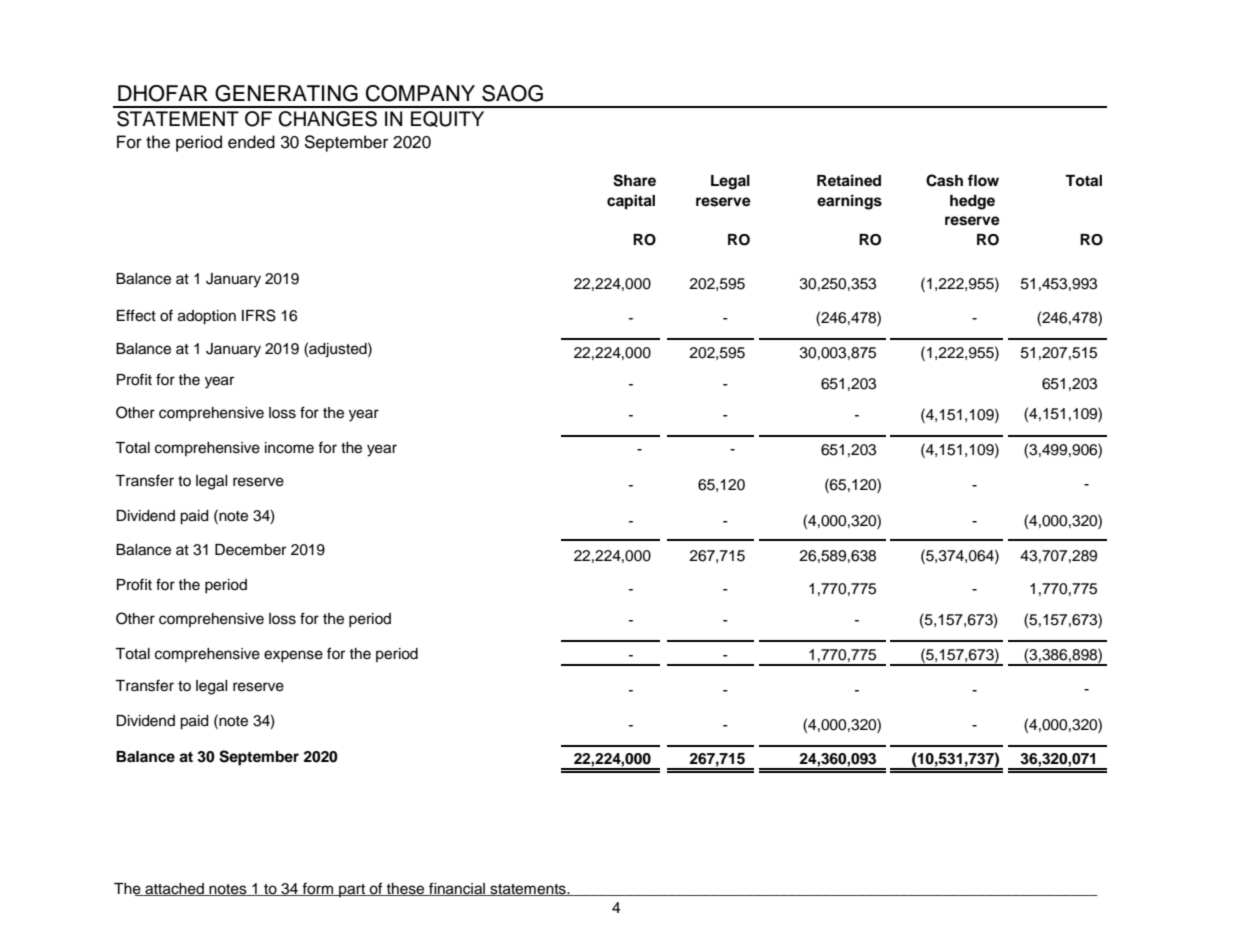 The image size is (1233, 952). I want to click on attached, so click(174, 889).
